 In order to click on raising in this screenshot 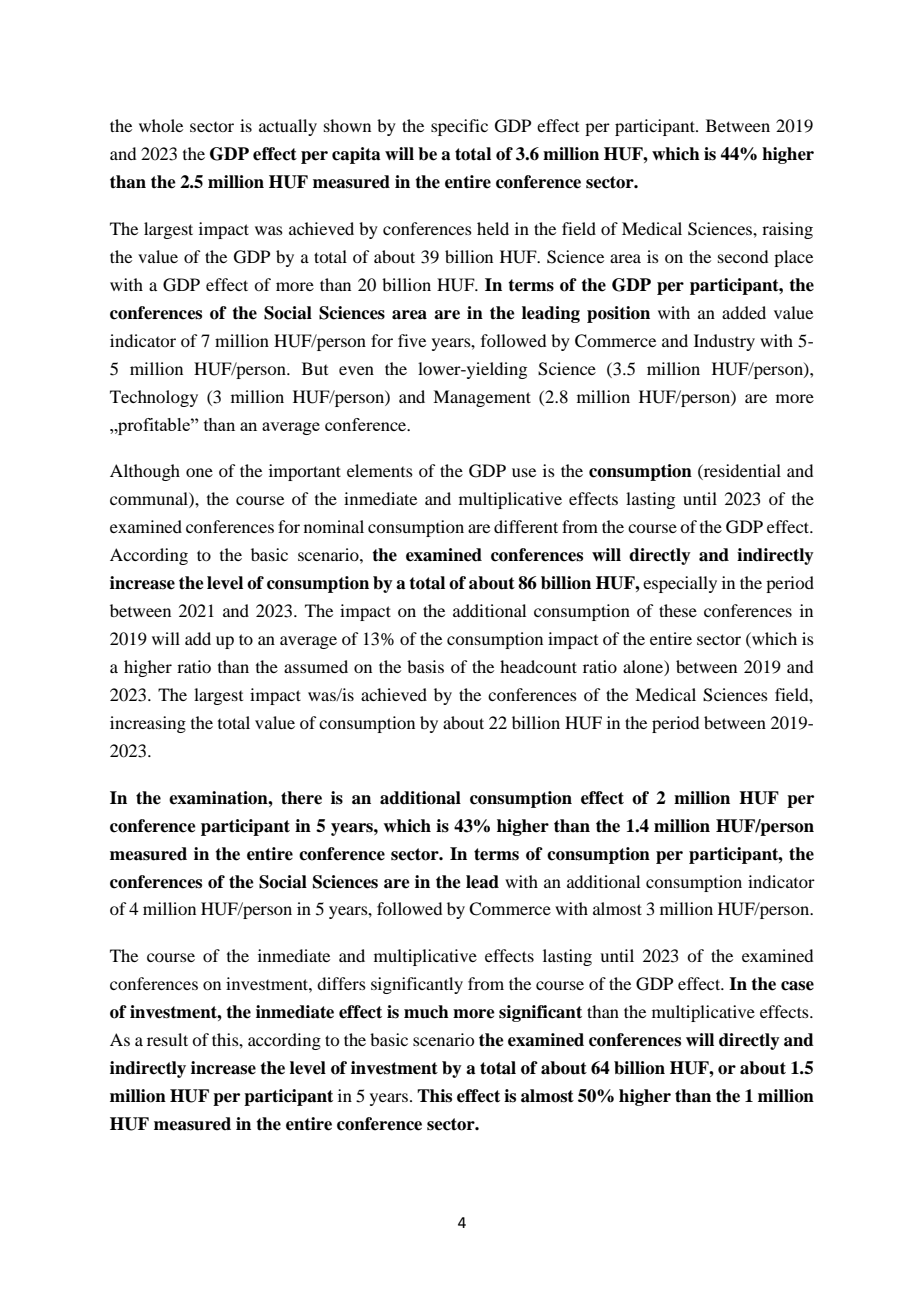, I will do `click(787, 230)`.
